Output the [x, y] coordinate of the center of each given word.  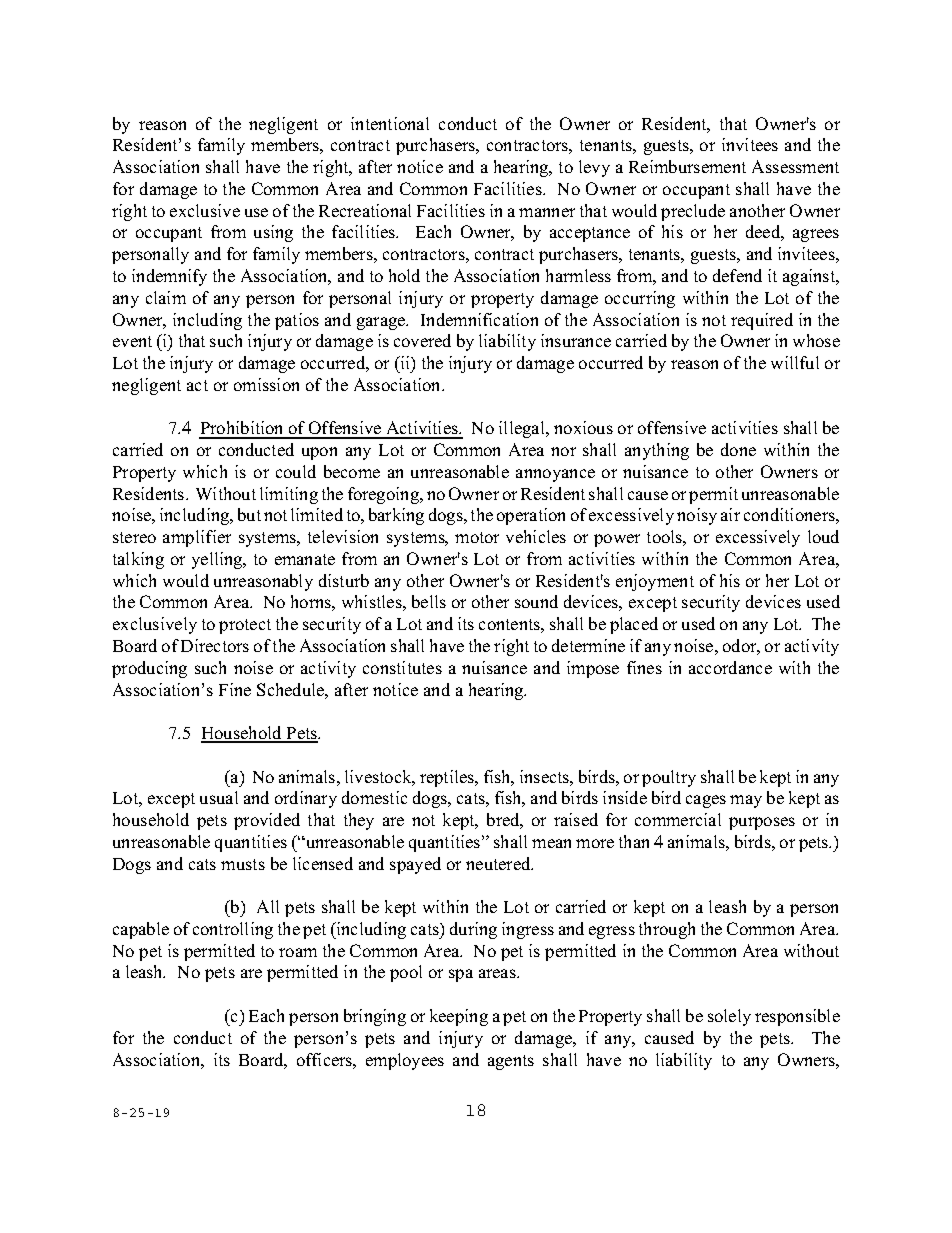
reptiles [448, 778]
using [273, 233]
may [746, 801]
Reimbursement [687, 166]
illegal [523, 429]
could [296, 471]
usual [219, 797]
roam [298, 952]
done [738, 449]
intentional [390, 123]
